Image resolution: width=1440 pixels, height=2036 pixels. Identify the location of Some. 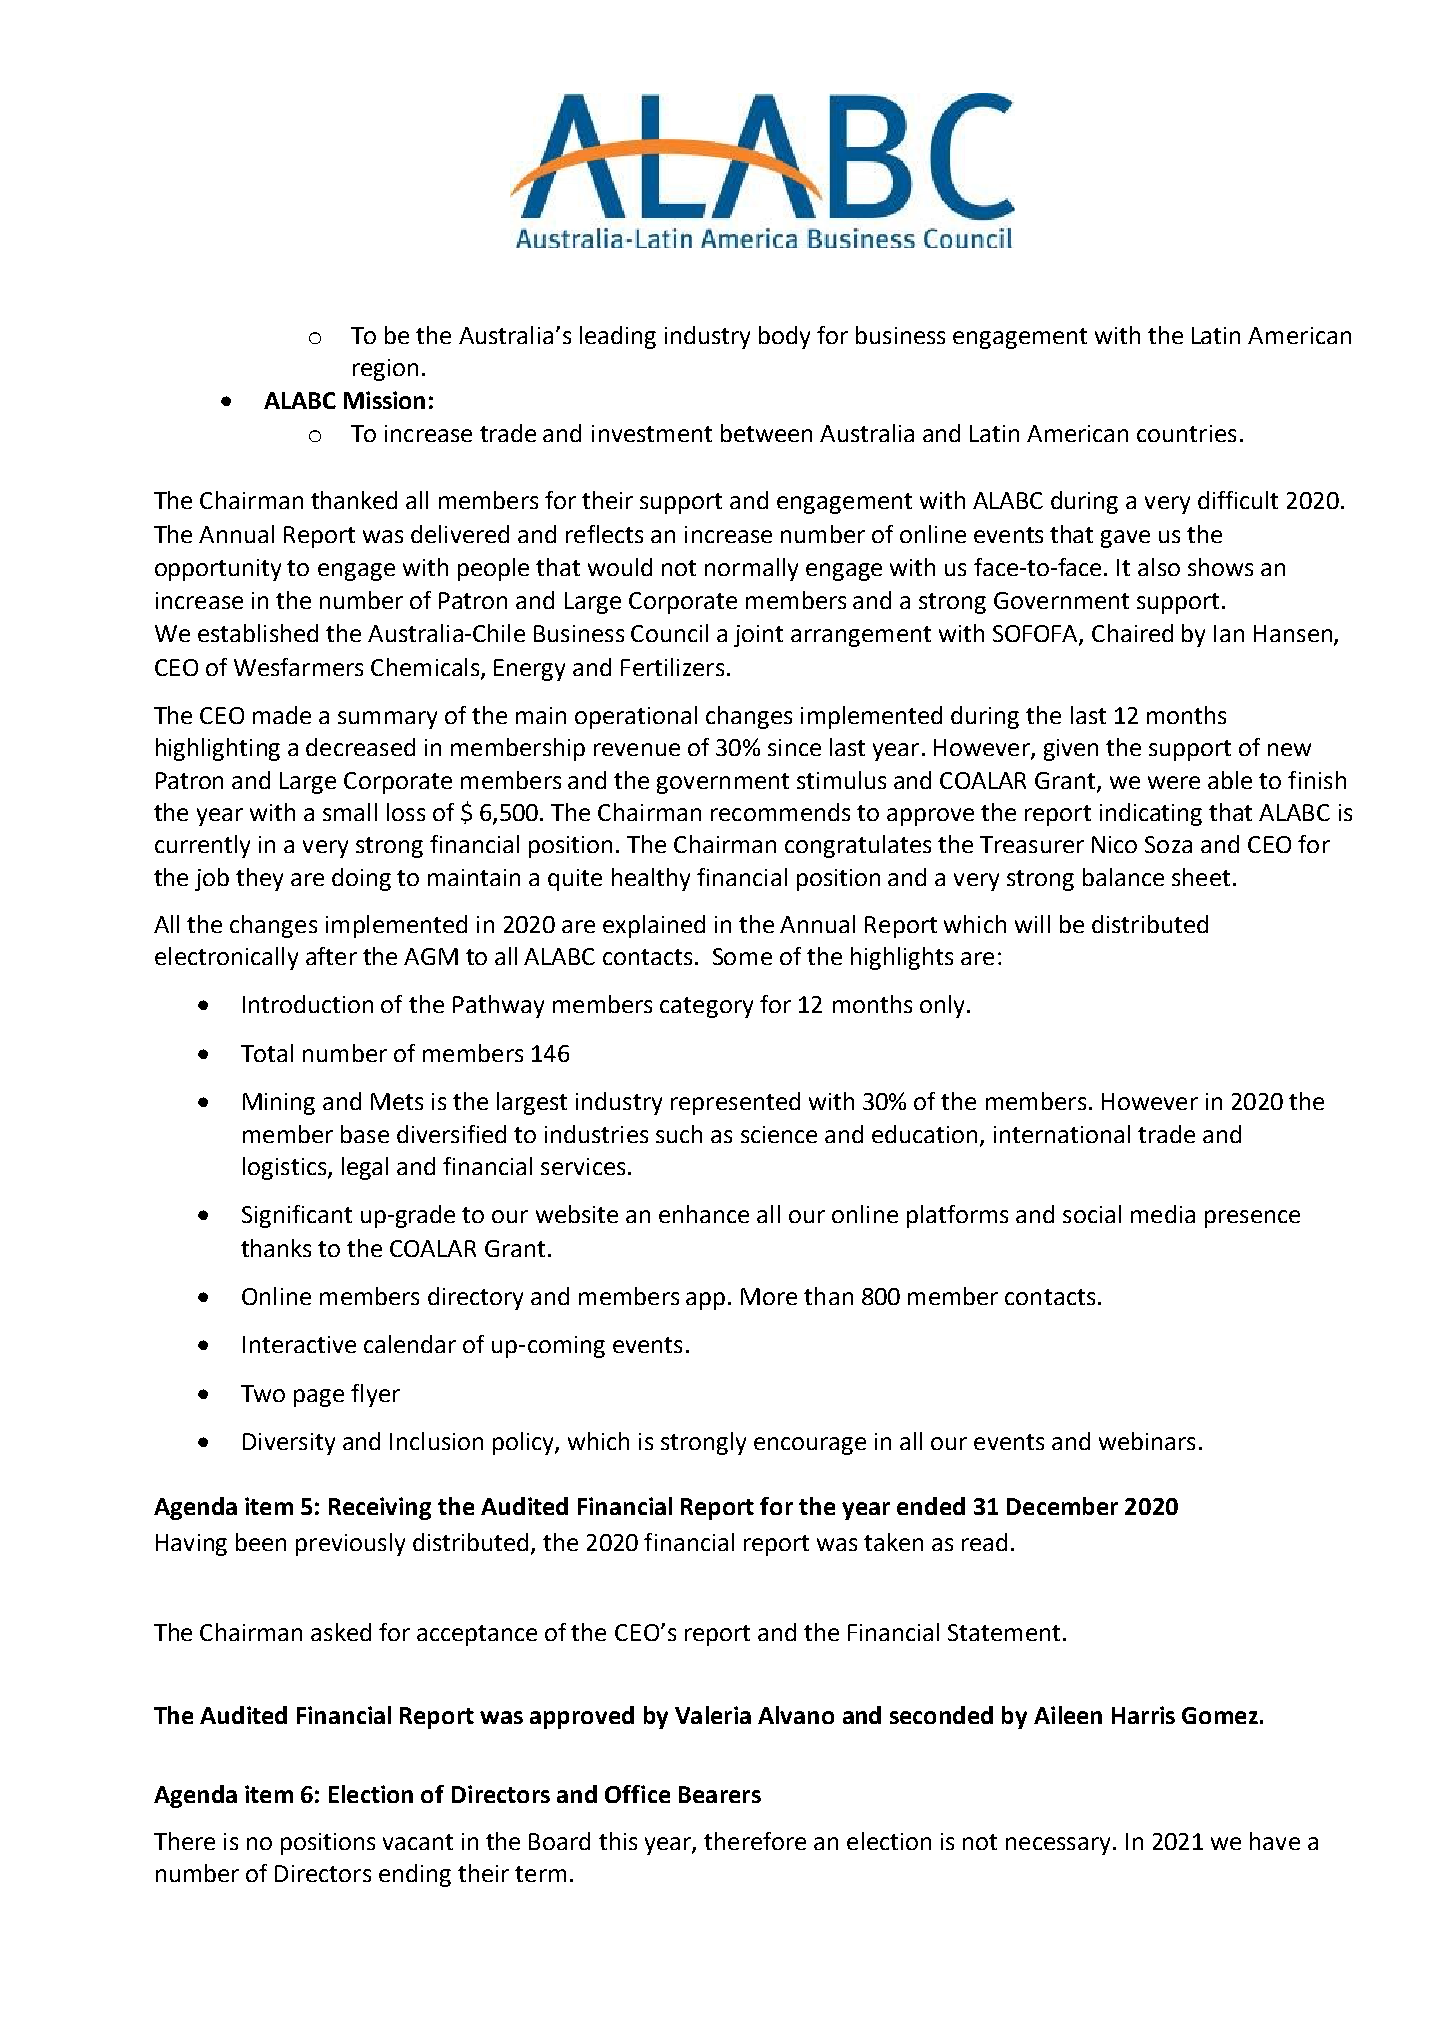
(742, 956).
